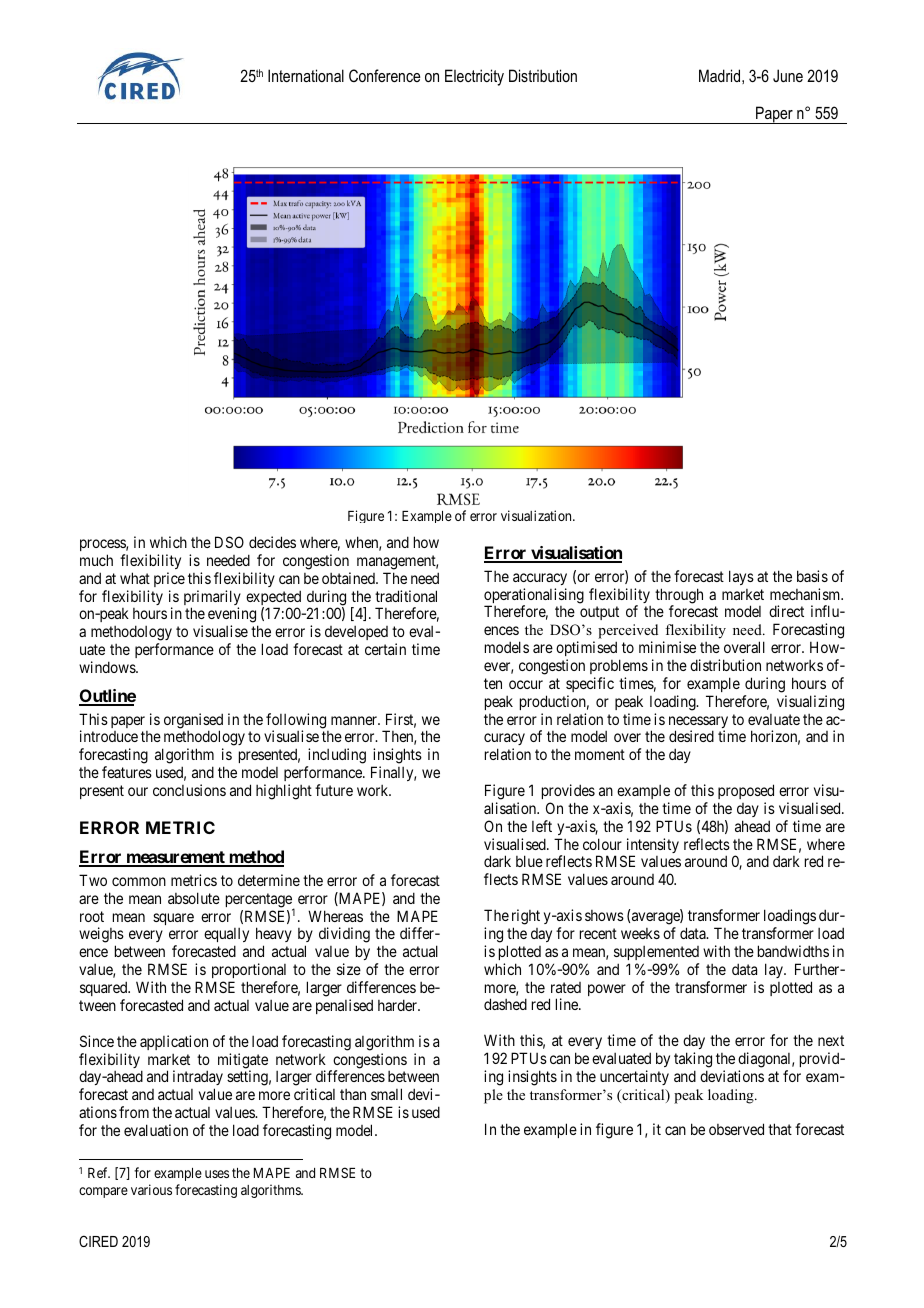 The width and height of the image is (924, 1308). Describe the element at coordinates (786, 611) in the image. I see `direct` at that location.
